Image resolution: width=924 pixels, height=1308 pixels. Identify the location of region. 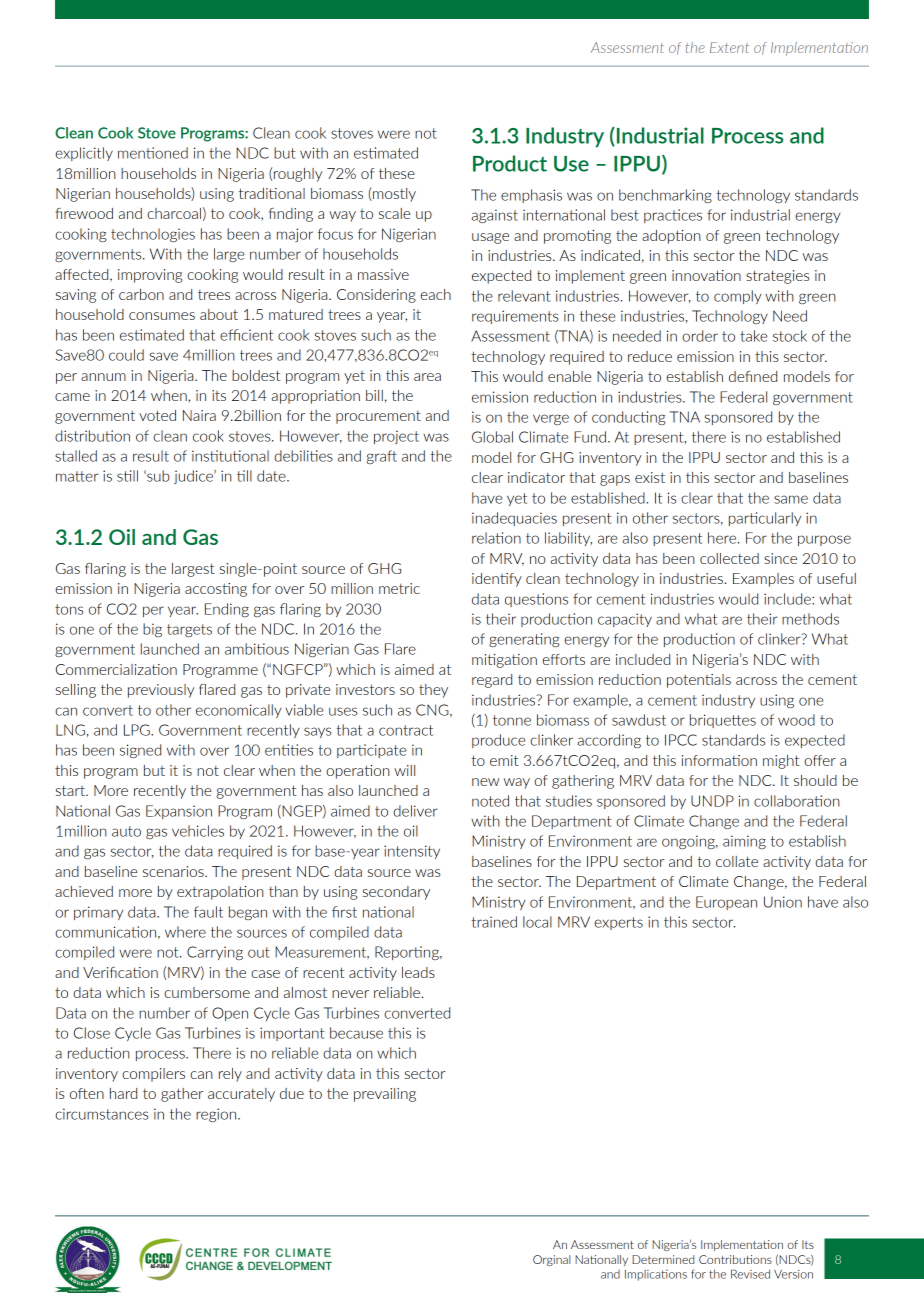
(217, 1115).
